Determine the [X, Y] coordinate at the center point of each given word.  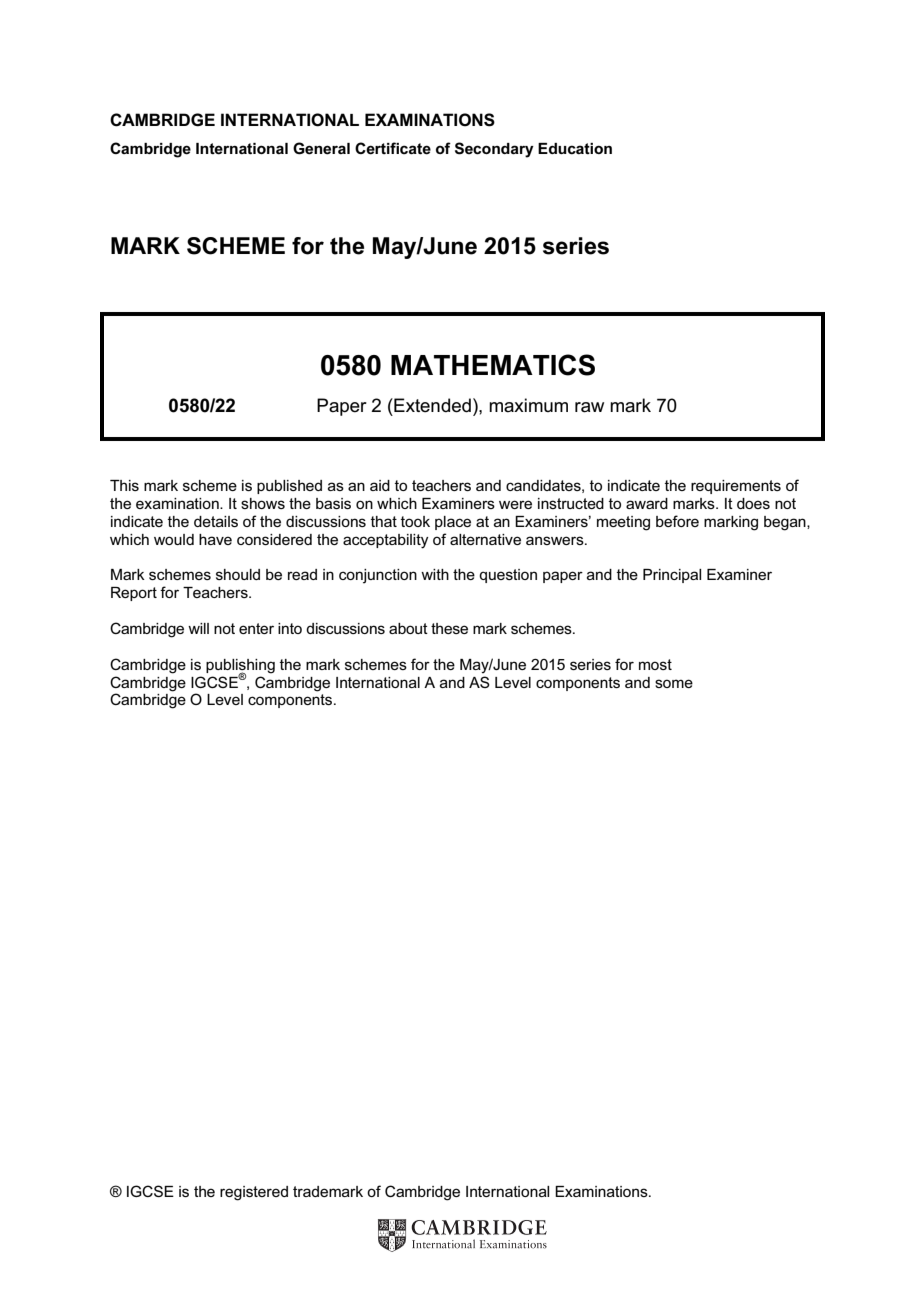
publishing [240, 667]
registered [254, 1193]
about [408, 628]
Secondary [494, 150]
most [655, 664]
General [321, 148]
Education [575, 149]
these [449, 628]
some [674, 683]
